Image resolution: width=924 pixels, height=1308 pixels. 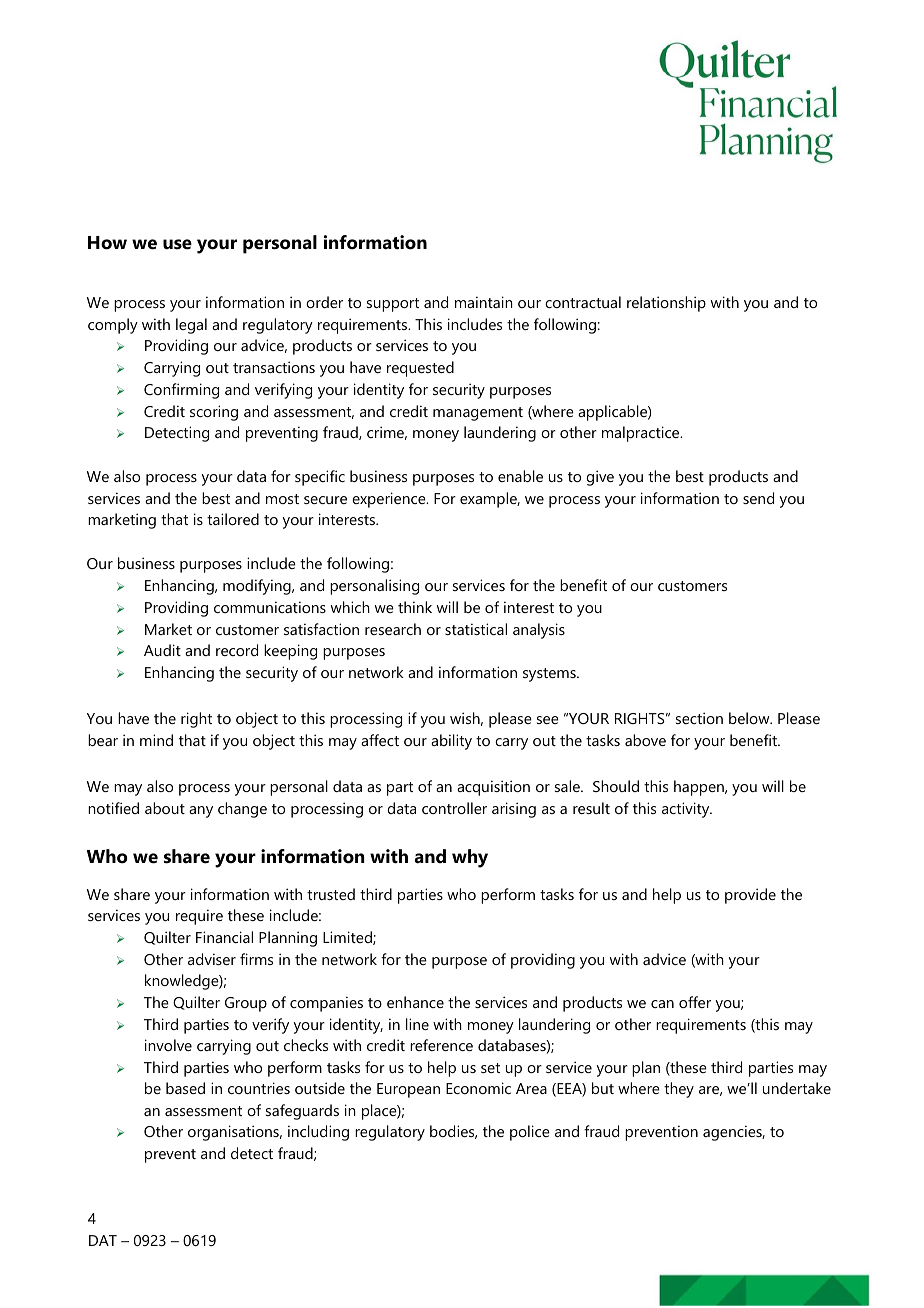 What do you see at coordinates (177, 244) in the image?
I see `use` at bounding box center [177, 244].
